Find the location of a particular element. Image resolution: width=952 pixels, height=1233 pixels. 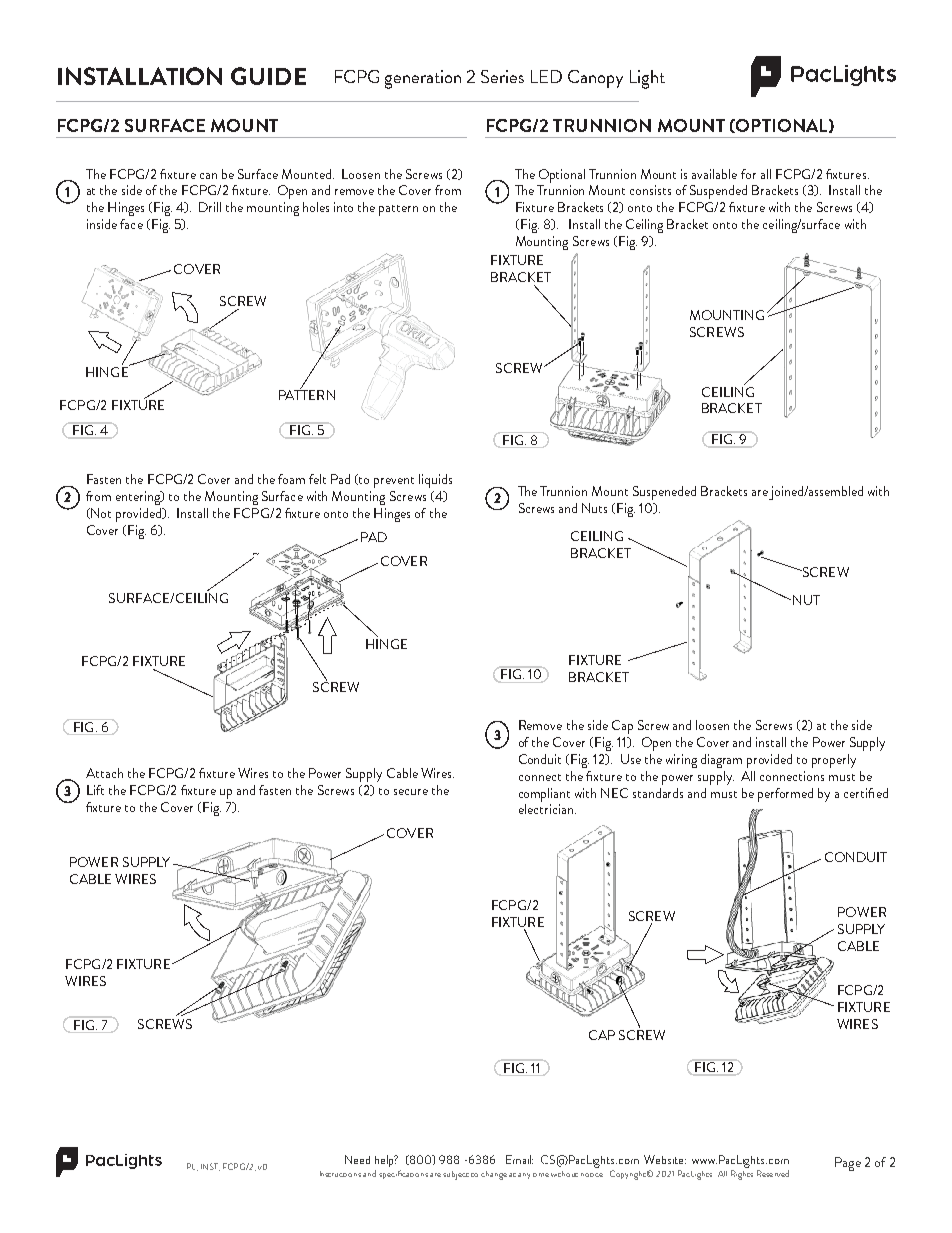

performed is located at coordinates (785, 795).
